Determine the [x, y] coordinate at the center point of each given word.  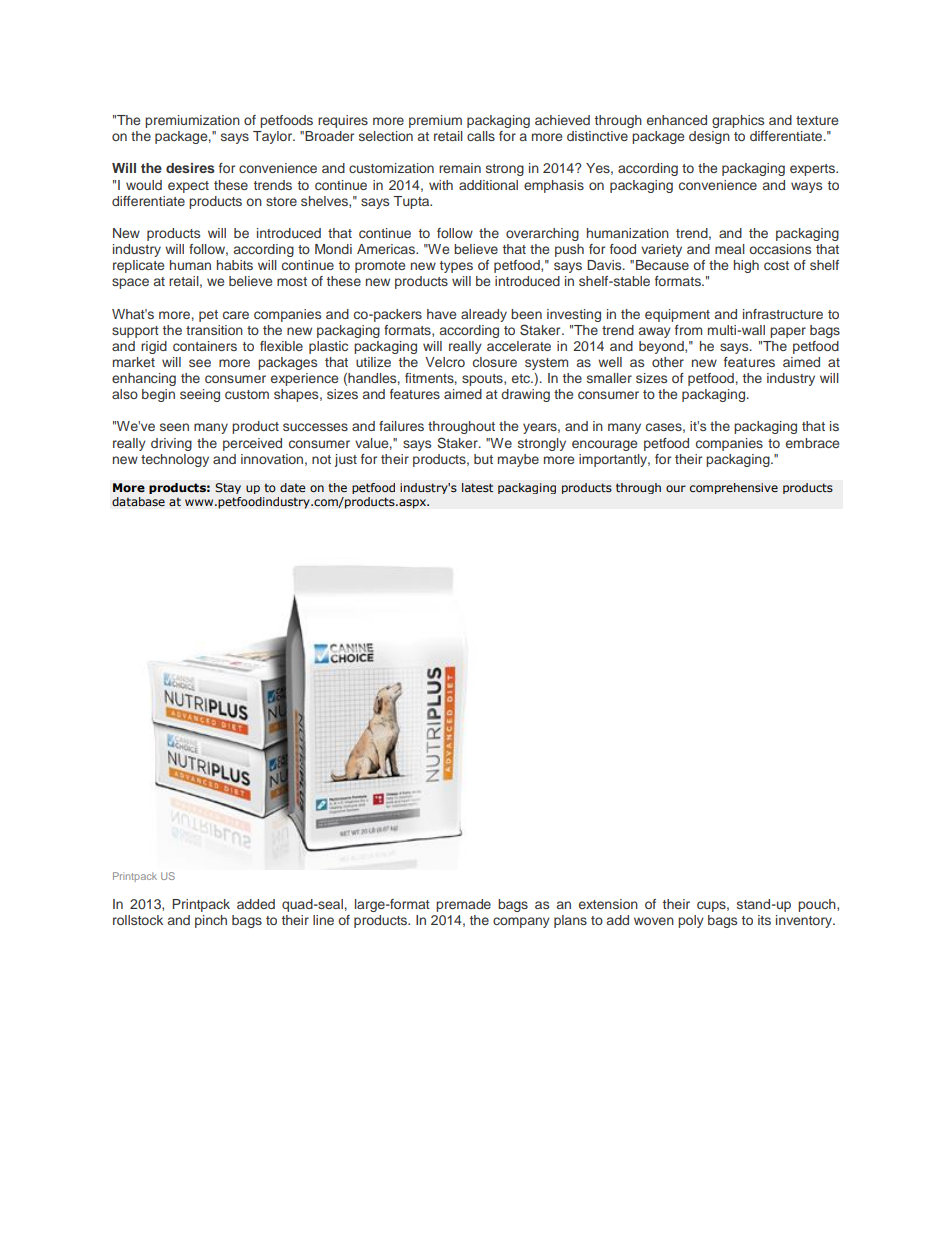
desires [190, 168]
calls [481, 136]
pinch [211, 921]
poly [691, 921]
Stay [228, 488]
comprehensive [734, 488]
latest [477, 488]
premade [463, 905]
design [709, 137]
